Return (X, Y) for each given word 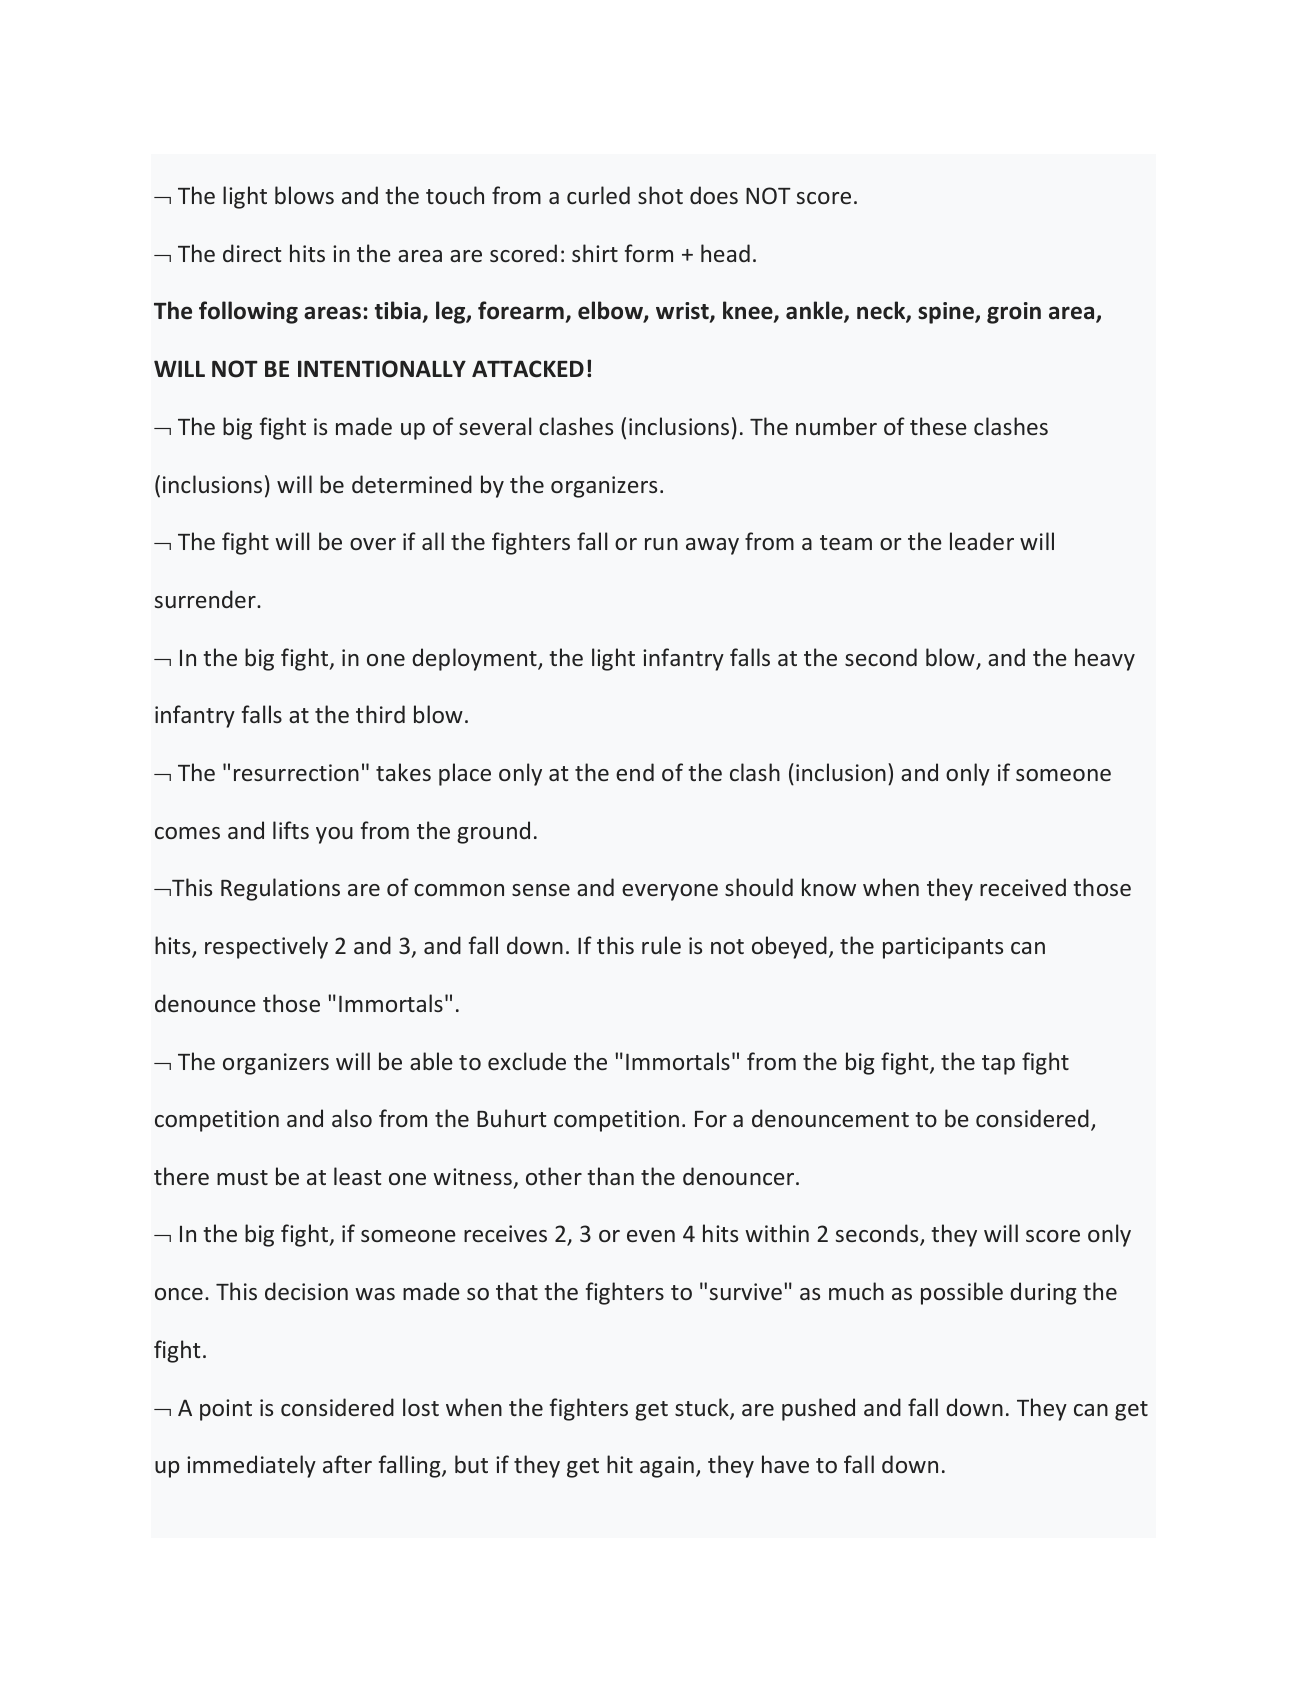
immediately (251, 1466)
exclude (527, 1061)
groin (1014, 313)
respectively (266, 947)
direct (252, 253)
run (661, 544)
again (667, 1467)
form (649, 253)
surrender (206, 599)
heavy (1105, 659)
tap (998, 1065)
